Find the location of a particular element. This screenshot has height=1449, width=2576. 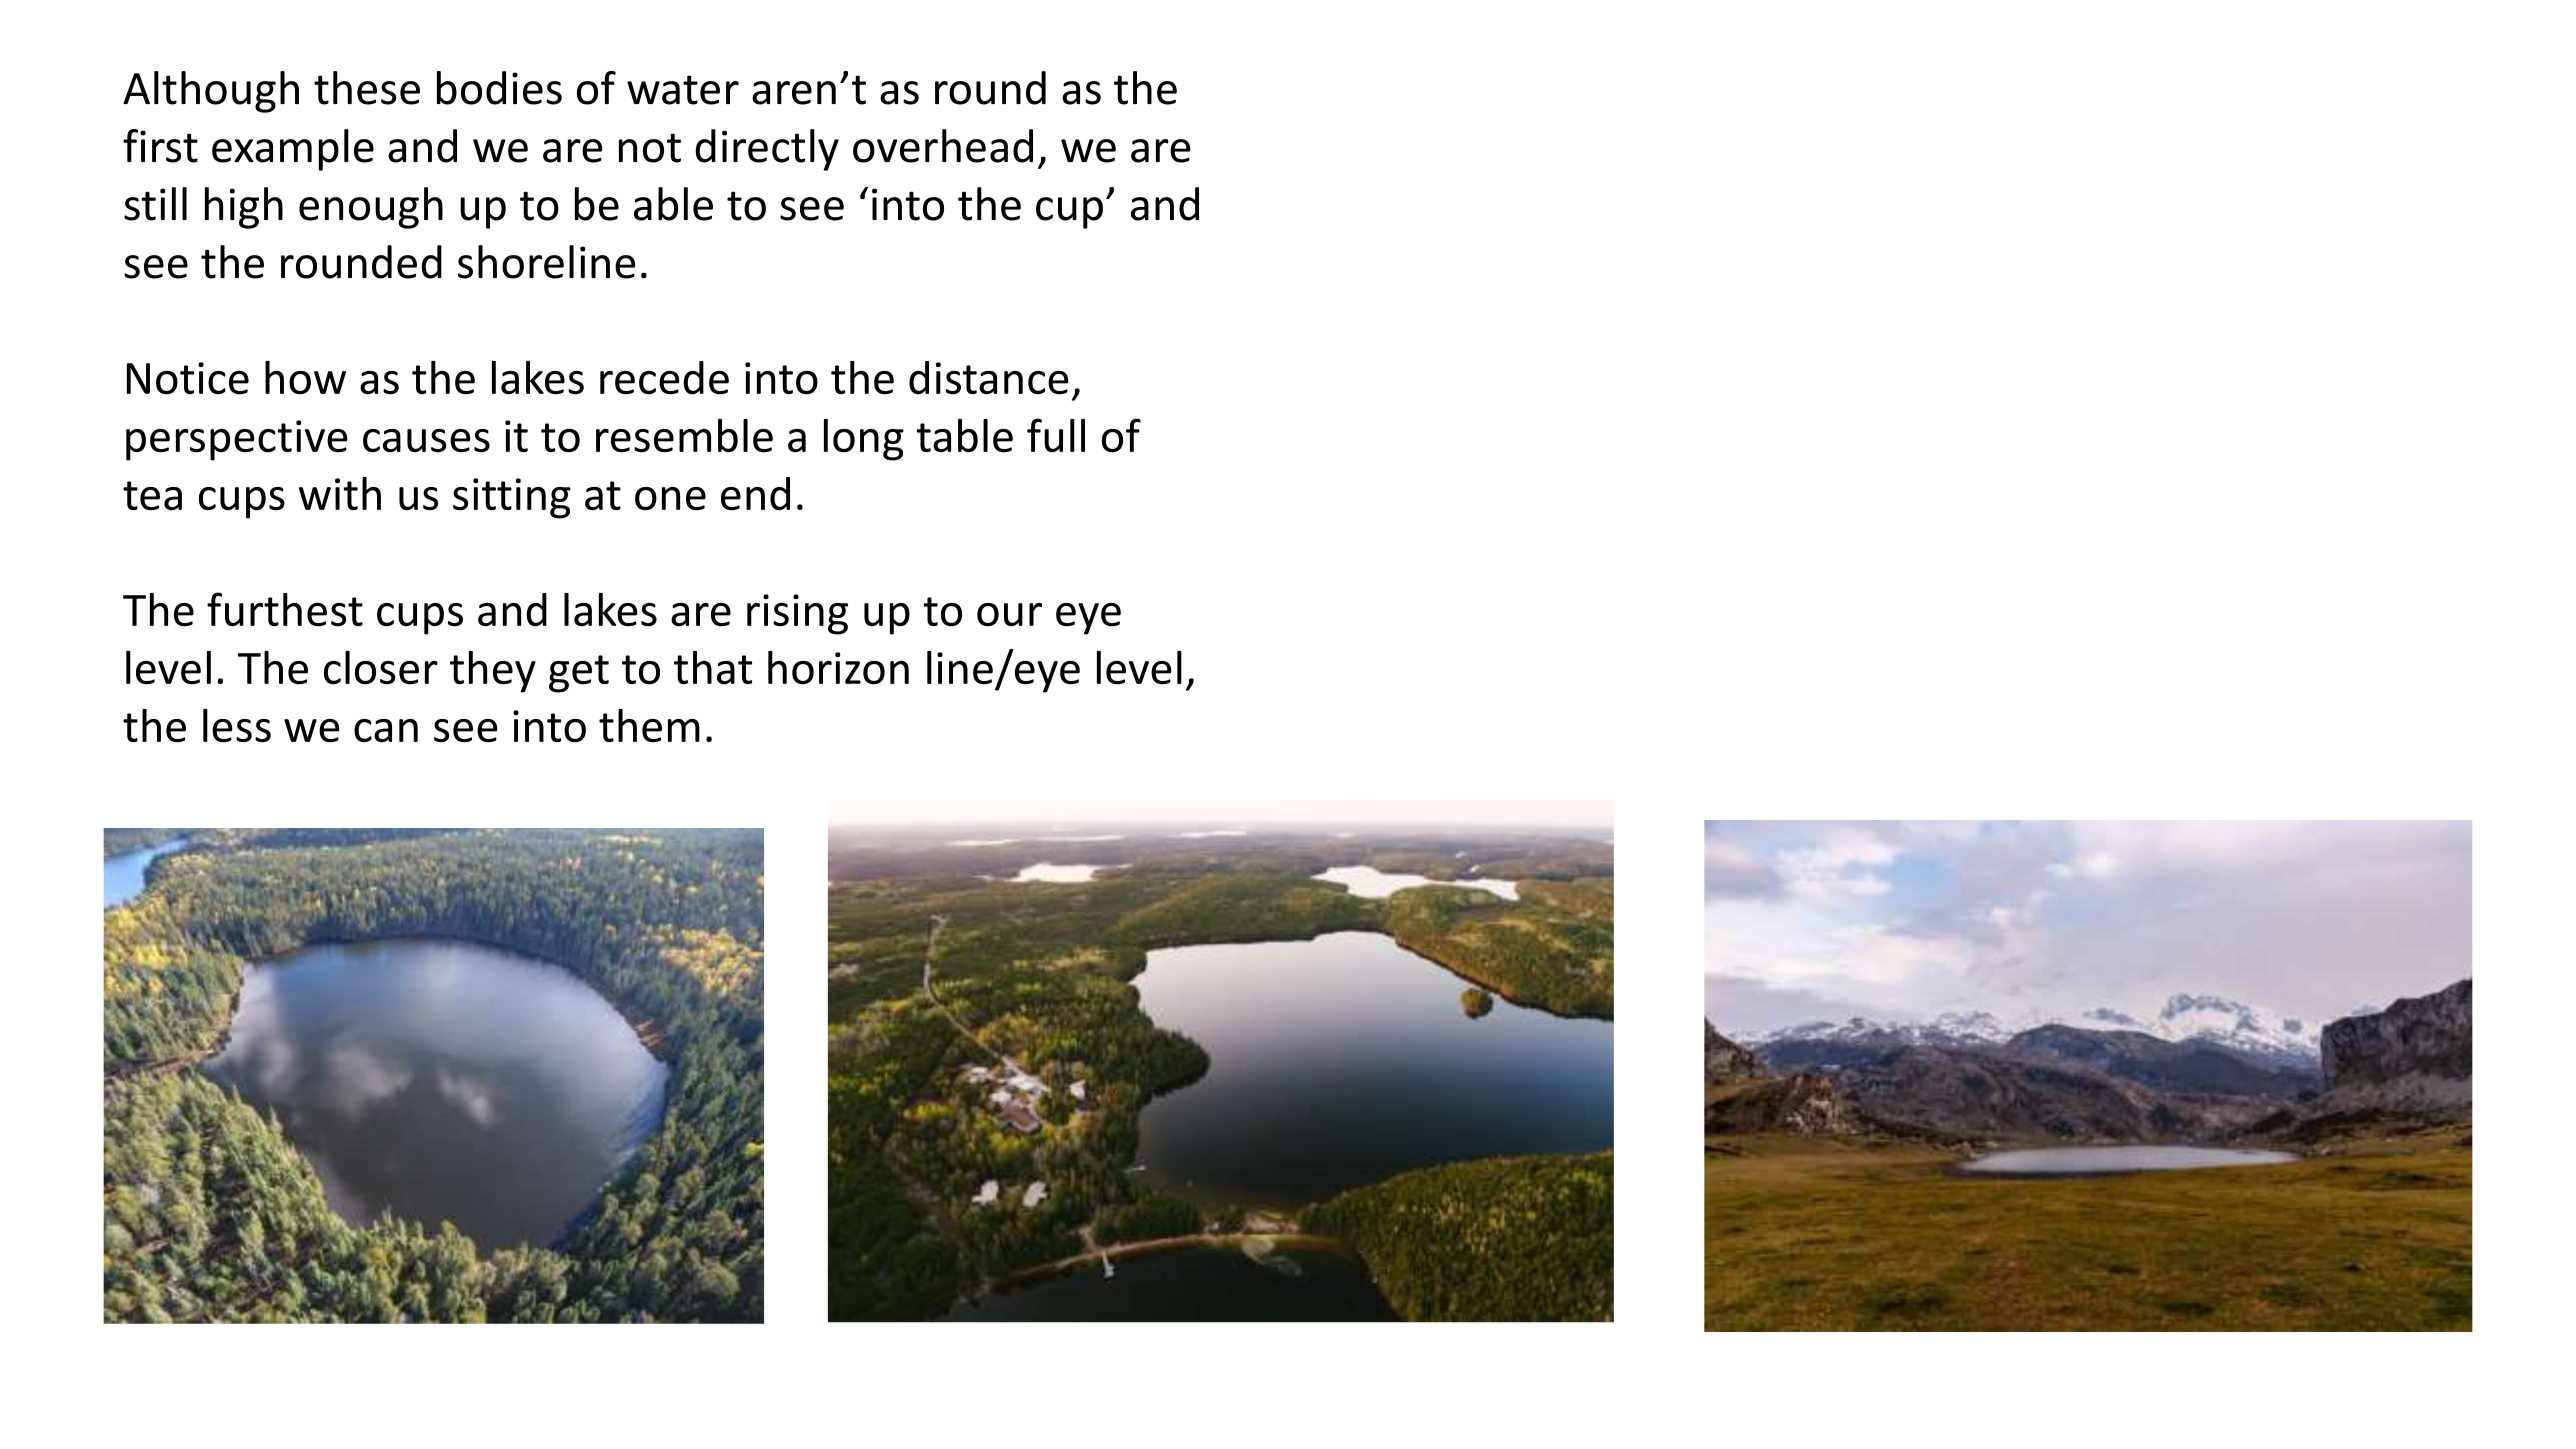

water is located at coordinates (683, 90).
